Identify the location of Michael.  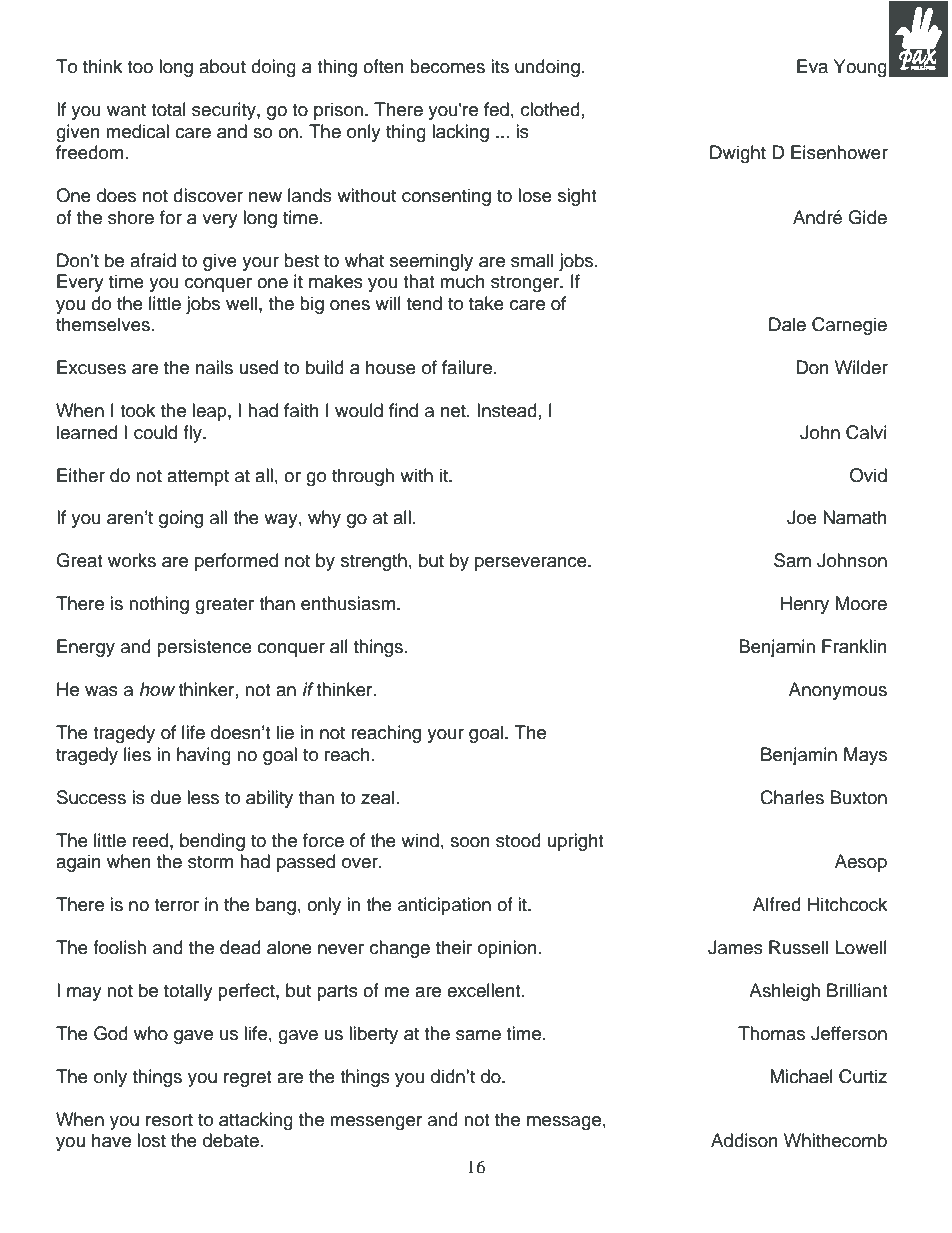
(801, 1076).
